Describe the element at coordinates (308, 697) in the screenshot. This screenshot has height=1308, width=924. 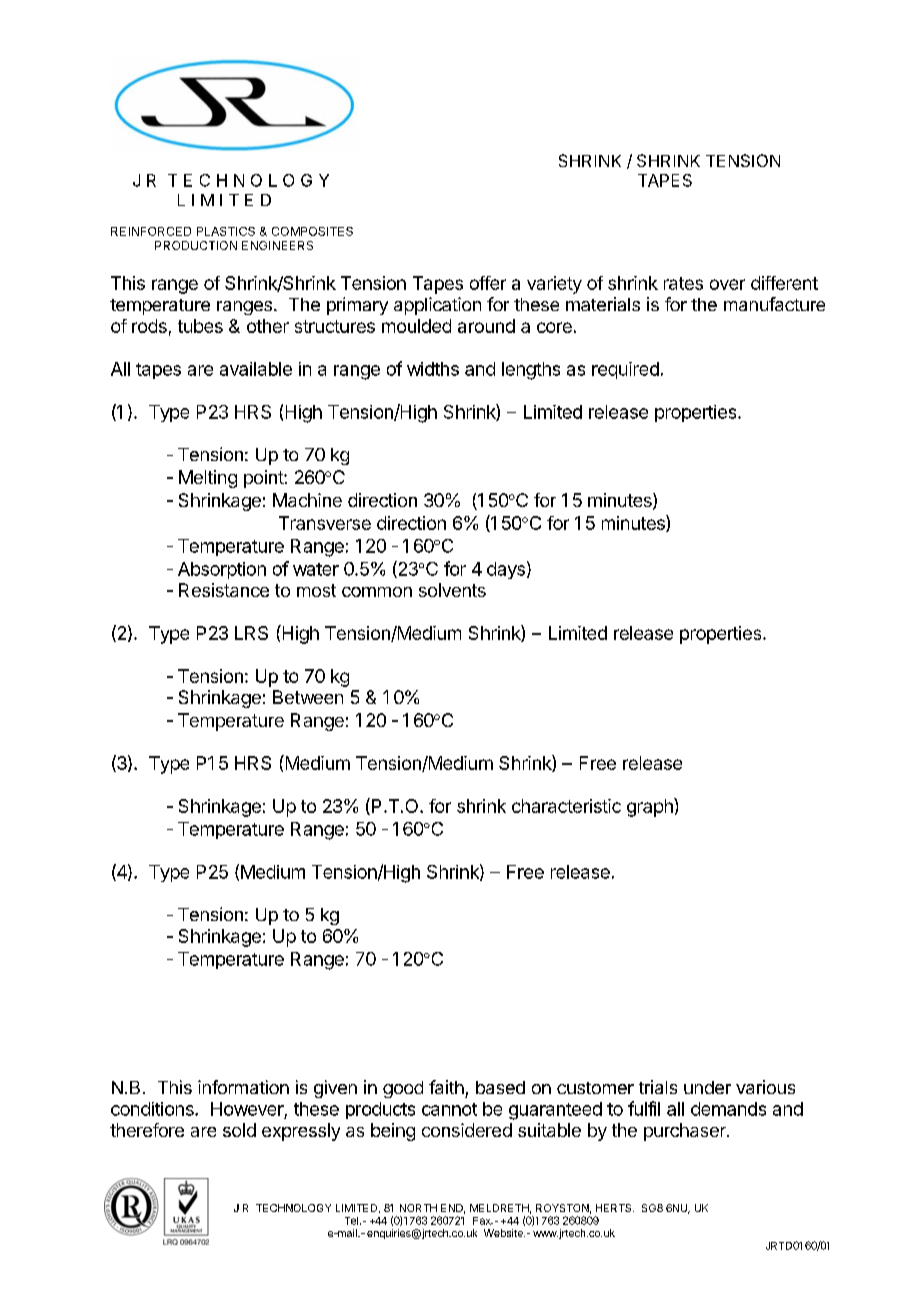
I see `Between` at that location.
